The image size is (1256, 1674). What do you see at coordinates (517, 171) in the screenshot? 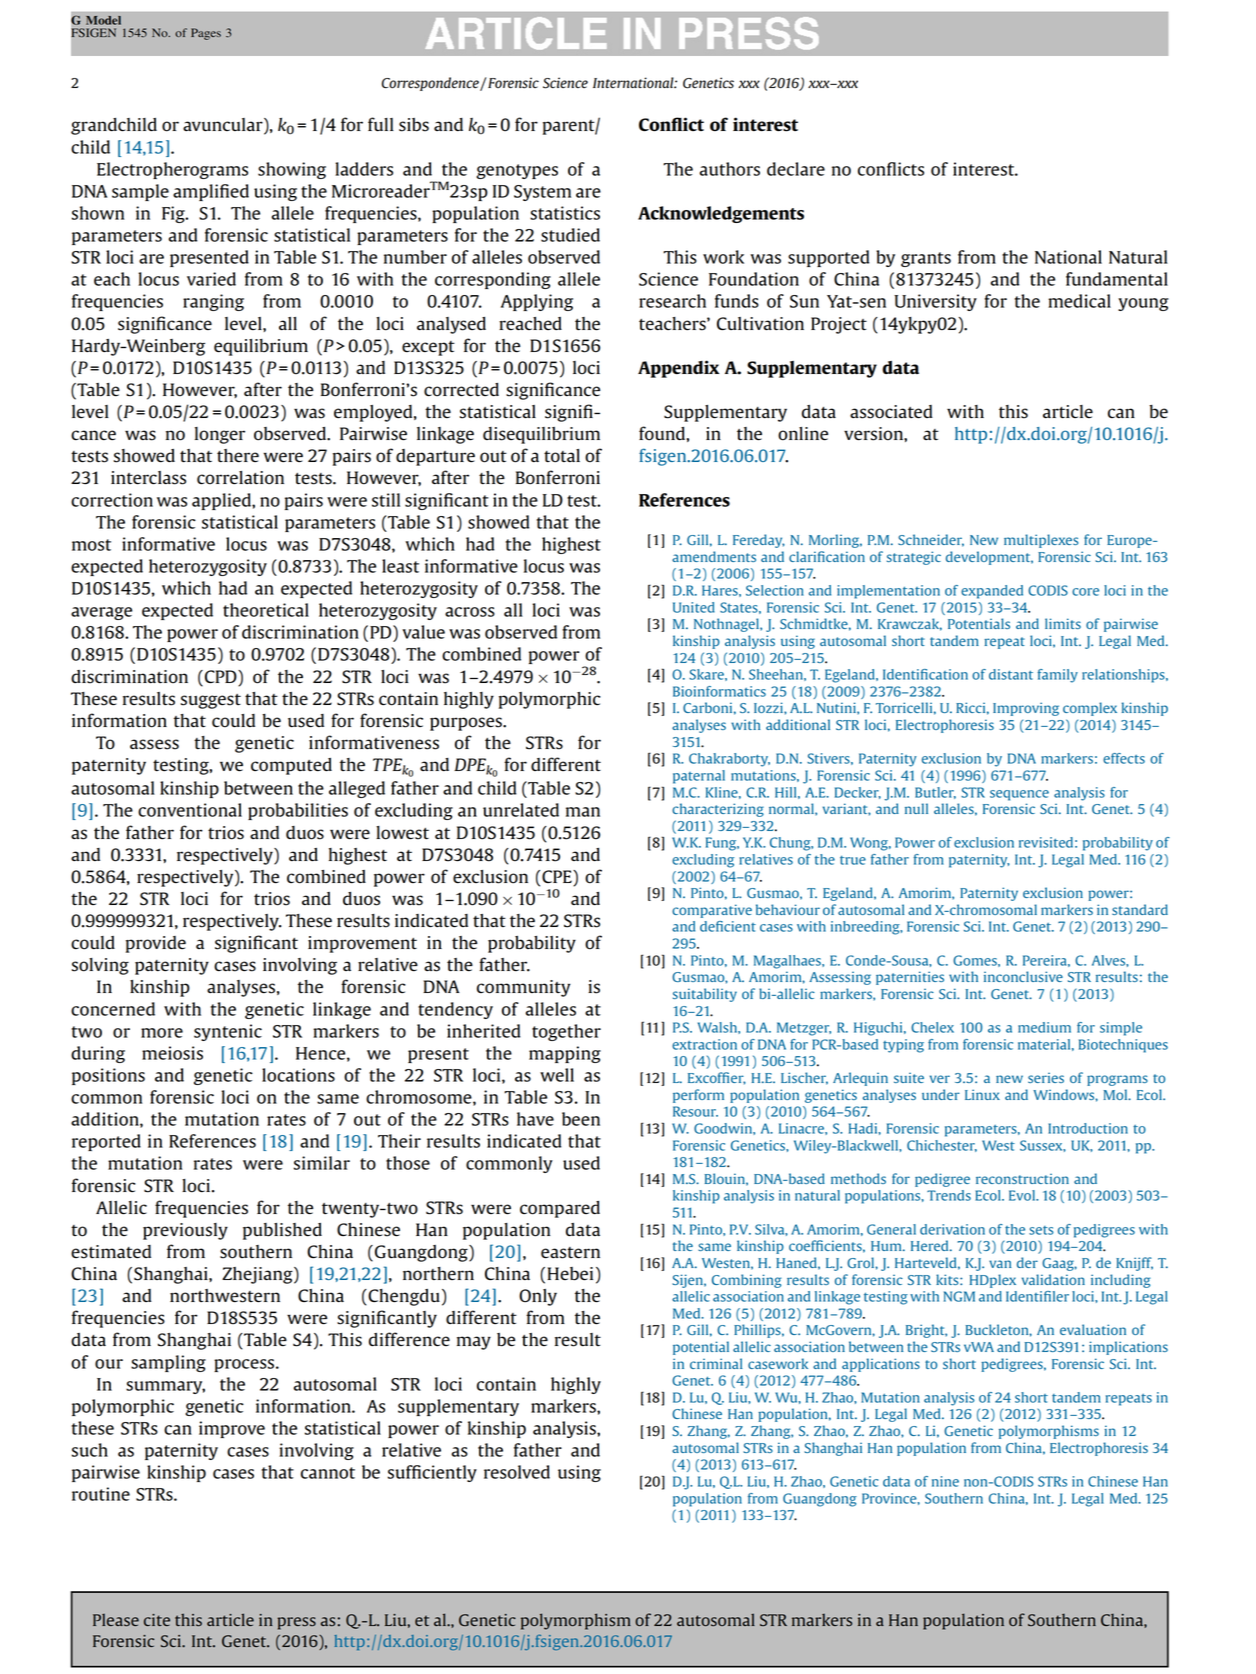
I see `genotypes` at bounding box center [517, 171].
